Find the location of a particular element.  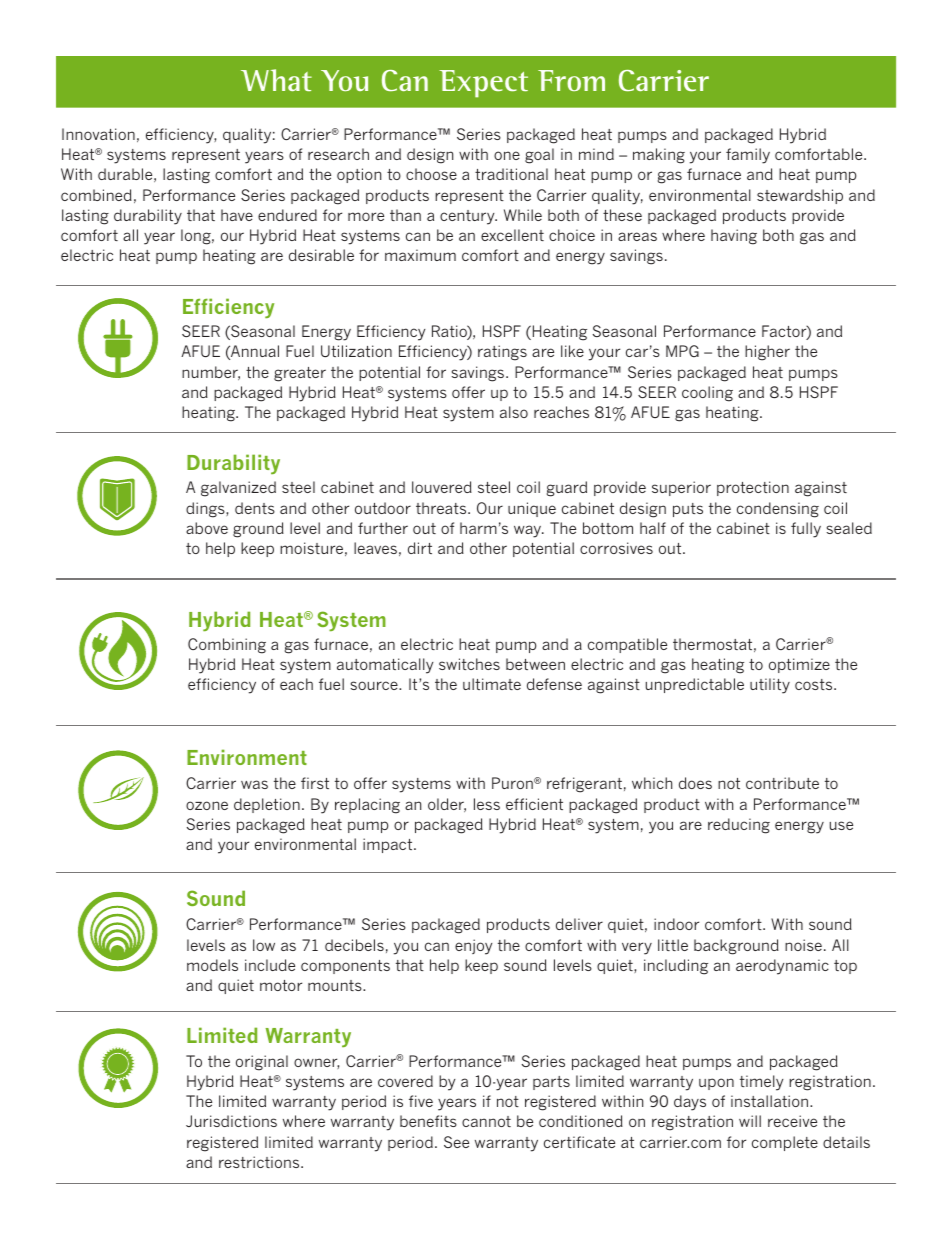

Innovation is located at coordinates (98, 134).
